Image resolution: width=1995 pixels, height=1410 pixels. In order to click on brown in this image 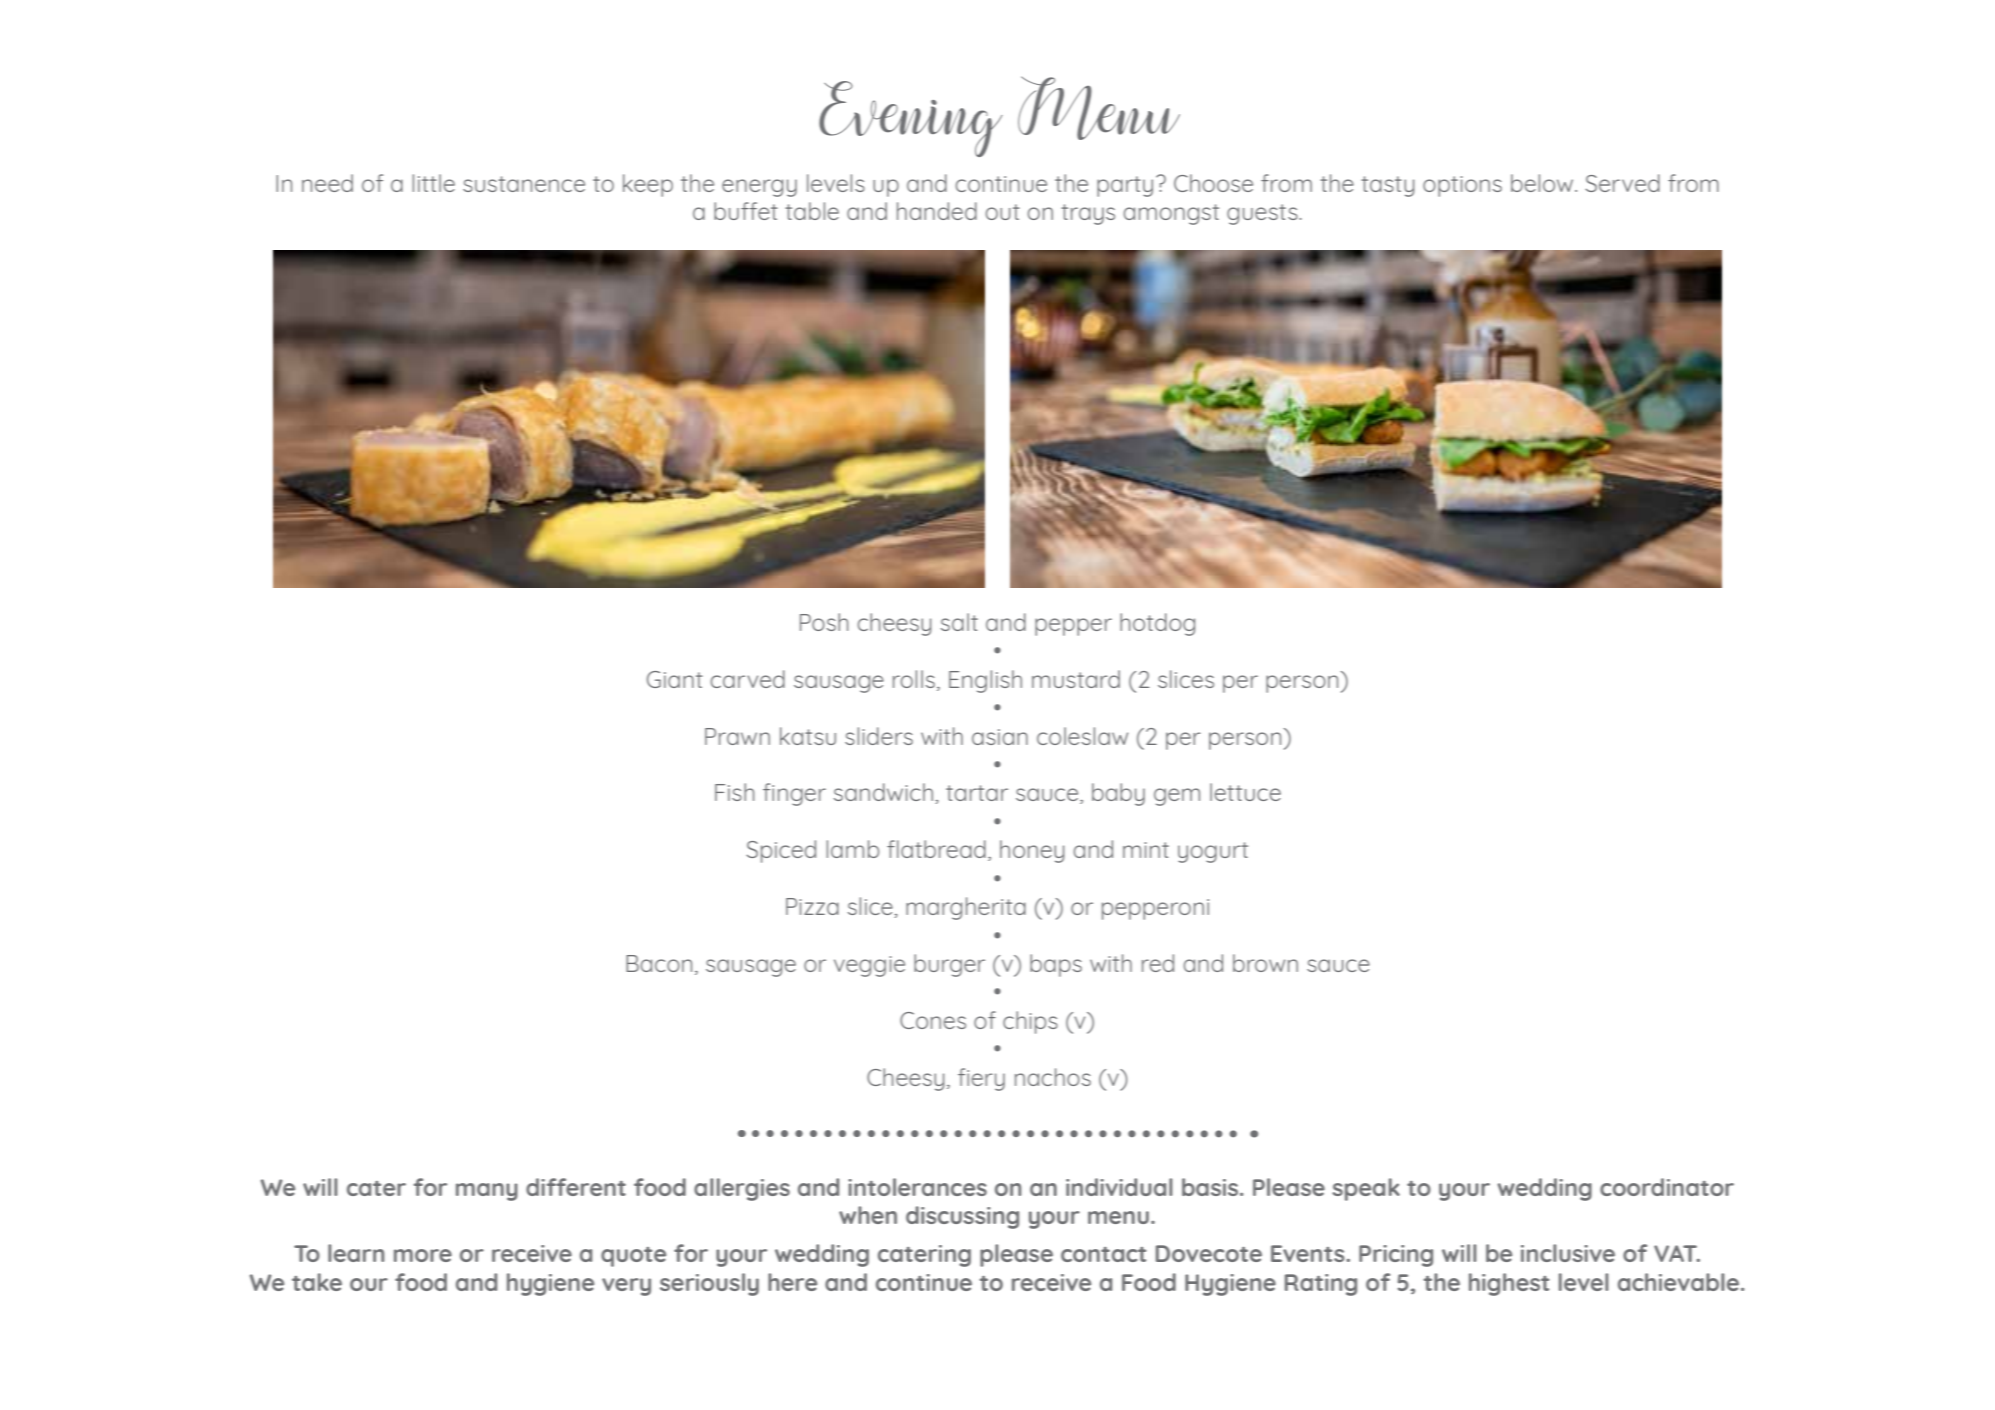, I will do `click(1265, 963)`.
